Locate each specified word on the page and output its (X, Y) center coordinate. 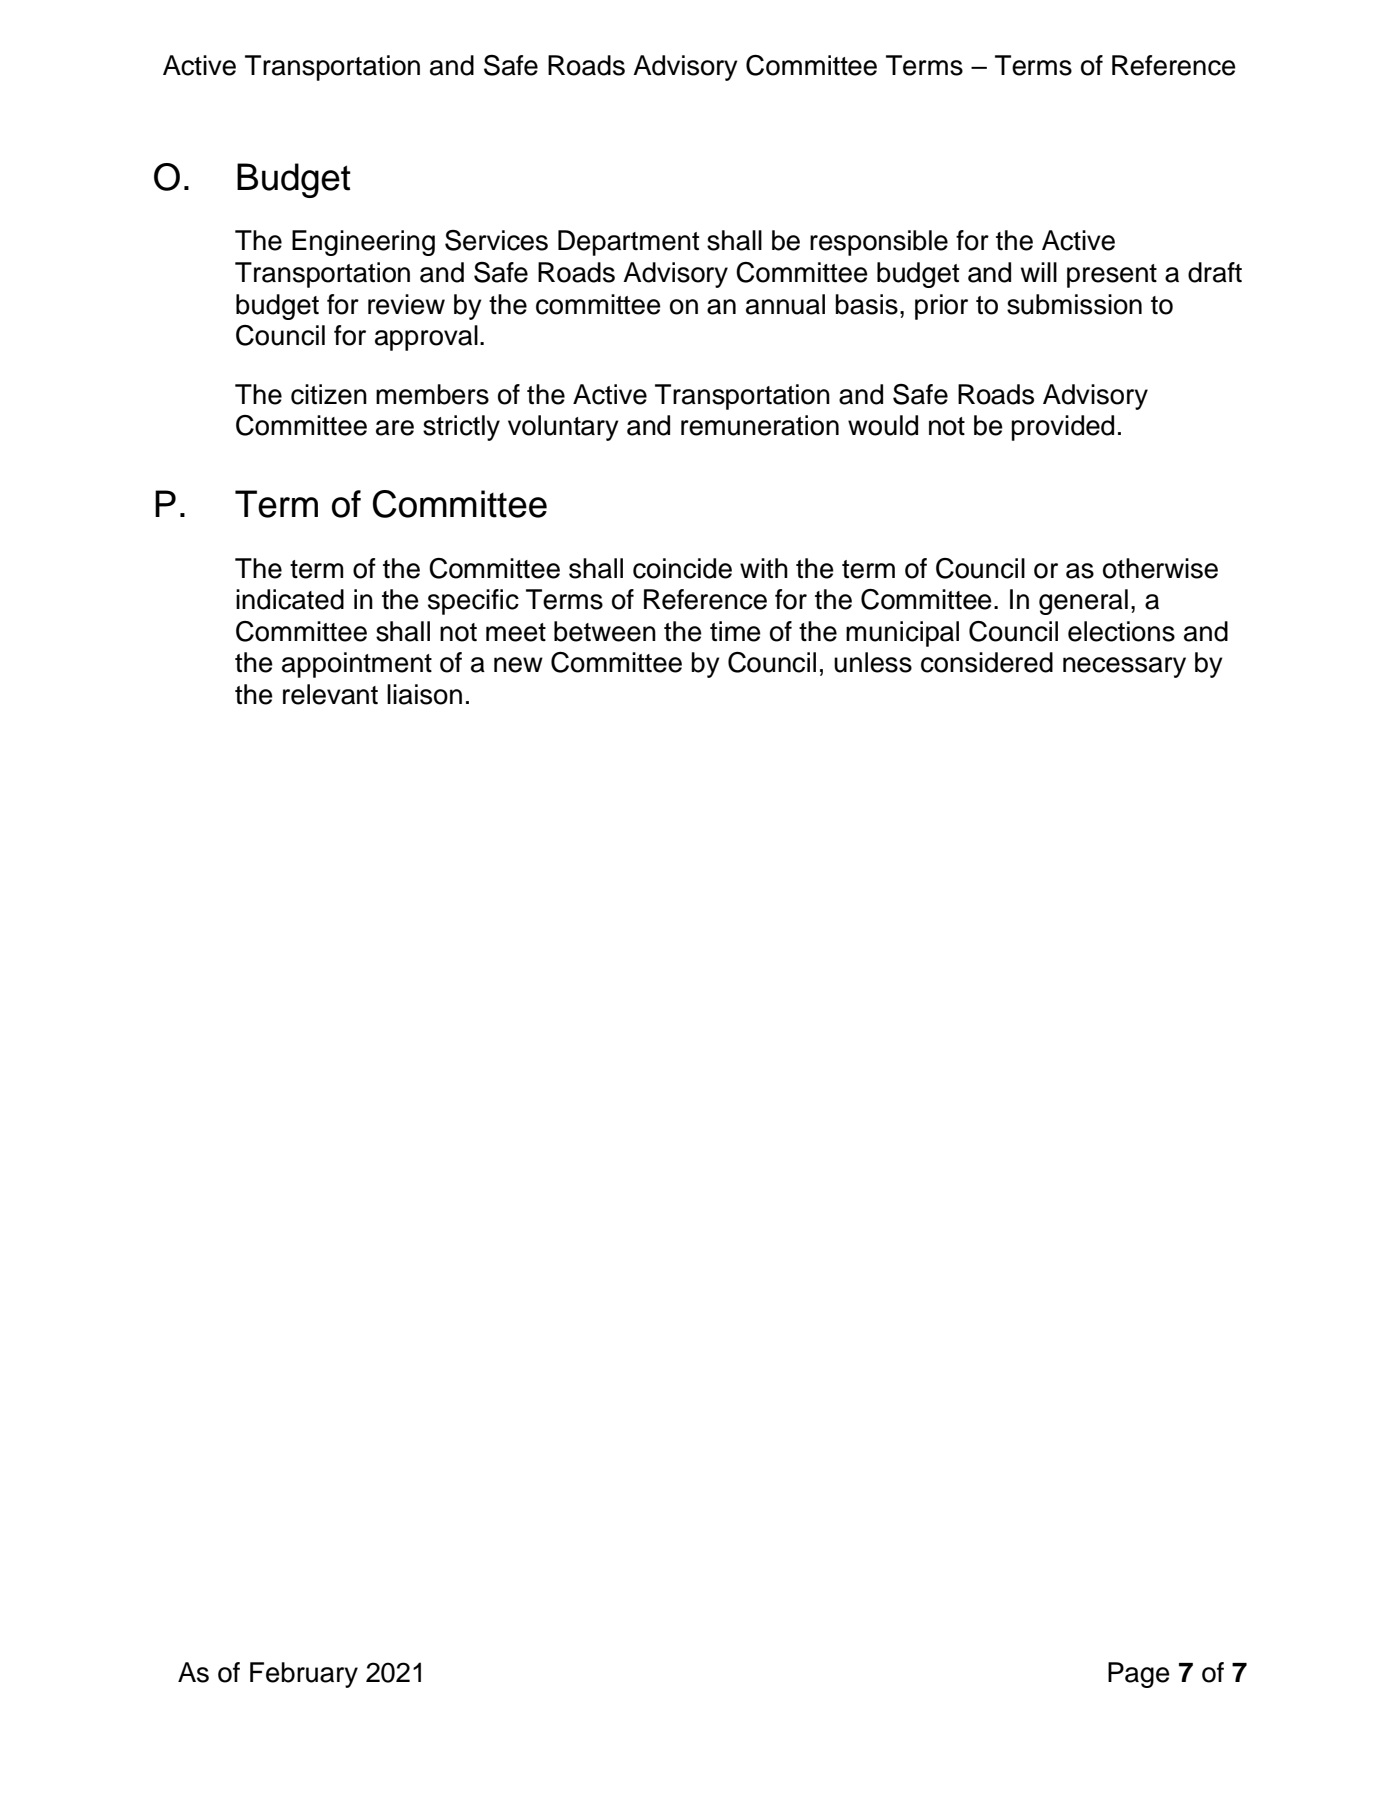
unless (873, 662)
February (304, 1675)
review (406, 304)
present (1112, 276)
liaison (424, 694)
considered (987, 662)
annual (785, 304)
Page (1139, 1675)
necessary (1124, 667)
